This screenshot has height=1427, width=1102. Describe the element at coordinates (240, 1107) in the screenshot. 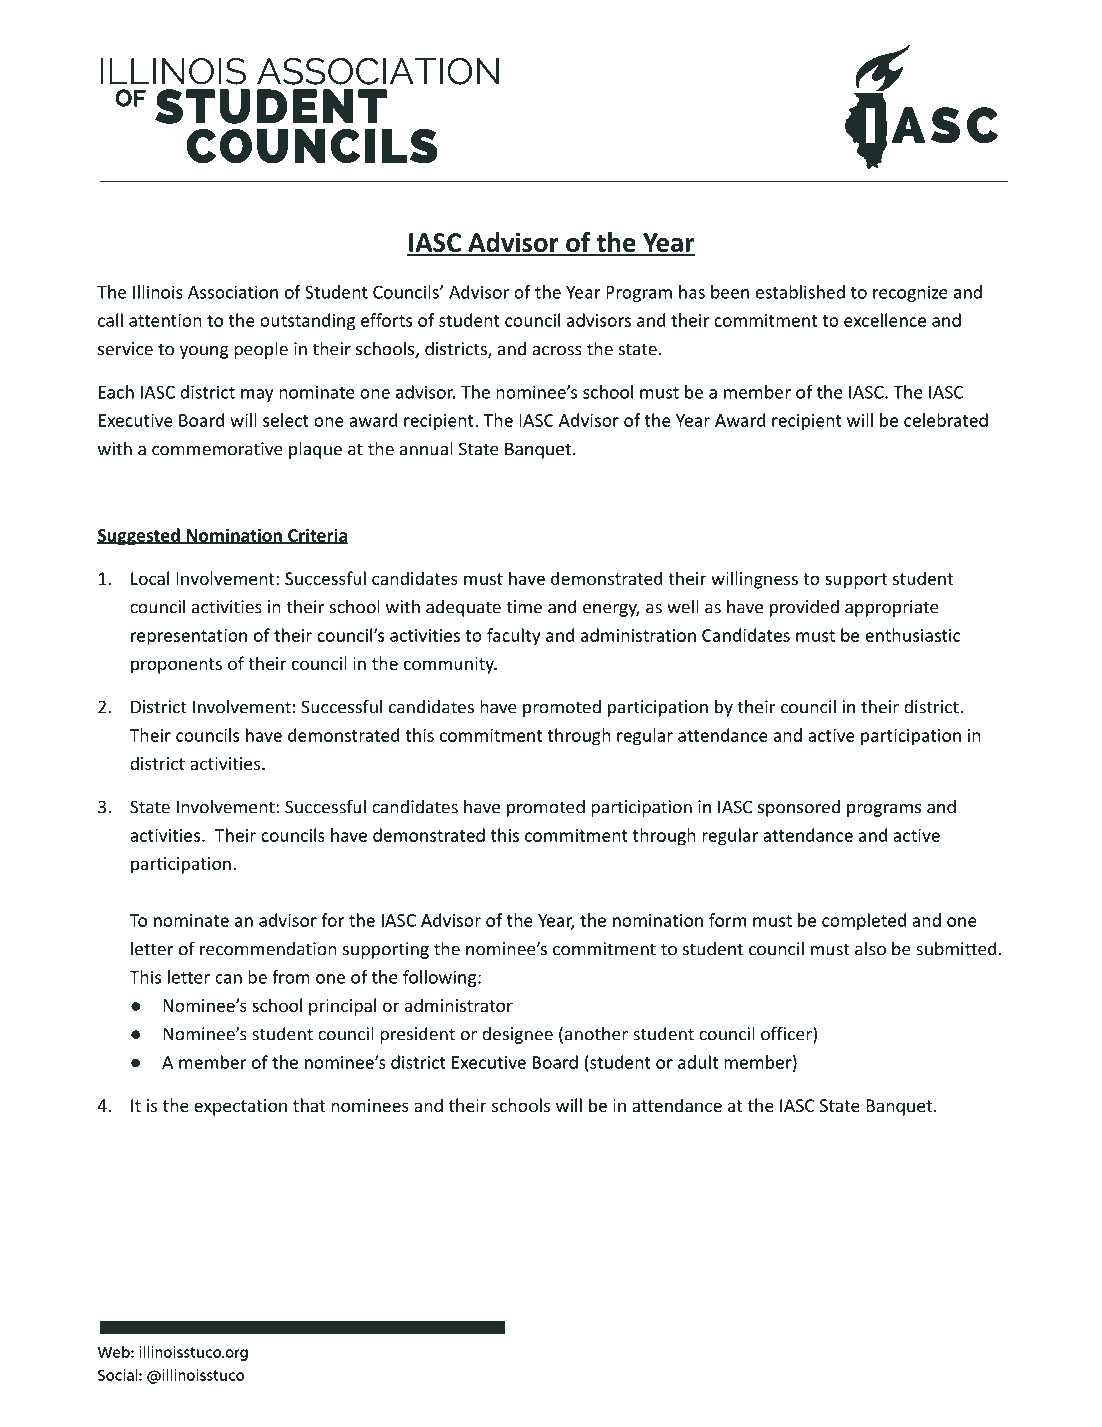

I see `expectation` at that location.
